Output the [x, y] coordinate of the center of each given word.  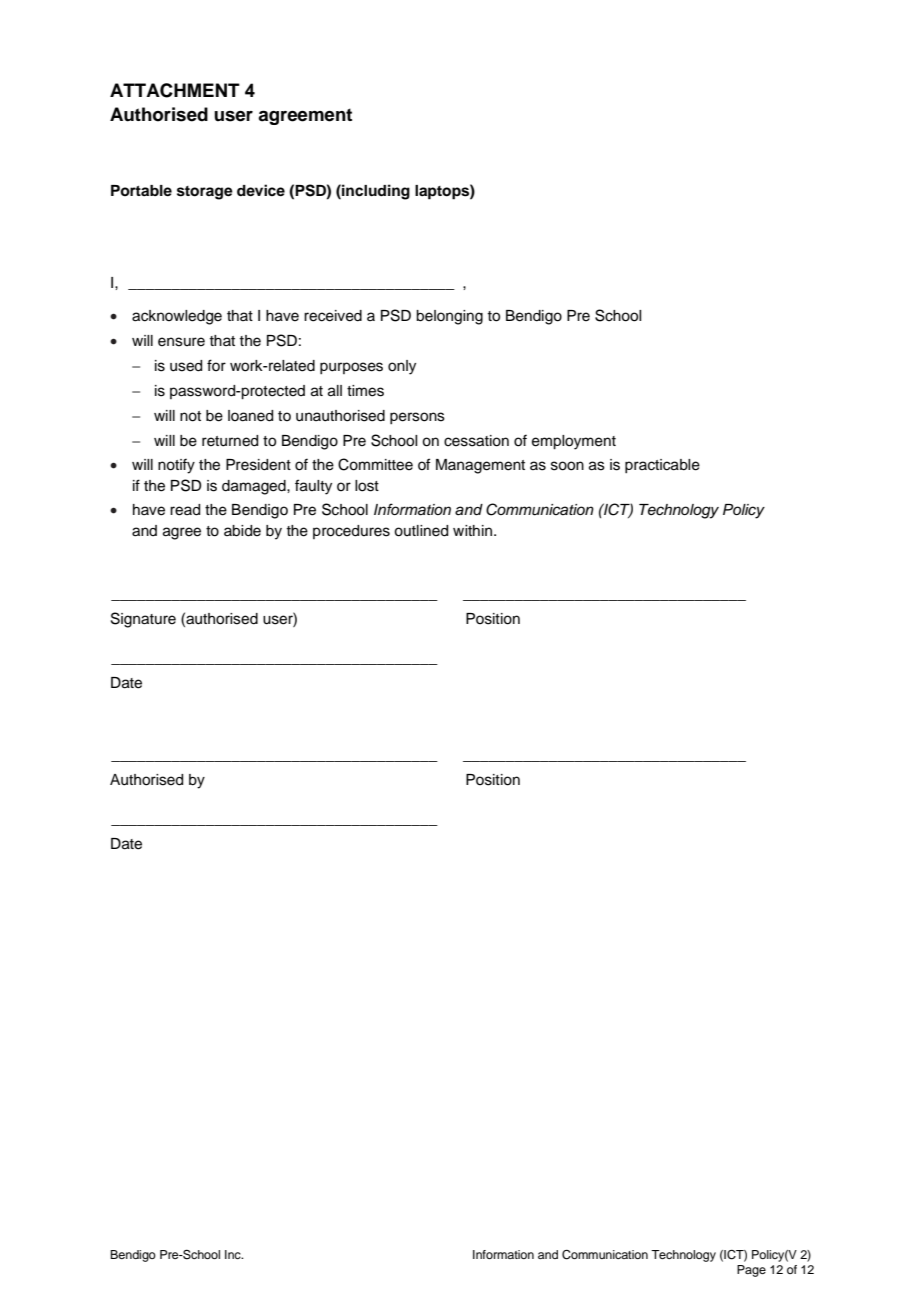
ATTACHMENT [175, 90]
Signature [143, 620]
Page [751, 1271]
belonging [449, 317]
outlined [421, 531]
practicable [662, 466]
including [375, 192]
